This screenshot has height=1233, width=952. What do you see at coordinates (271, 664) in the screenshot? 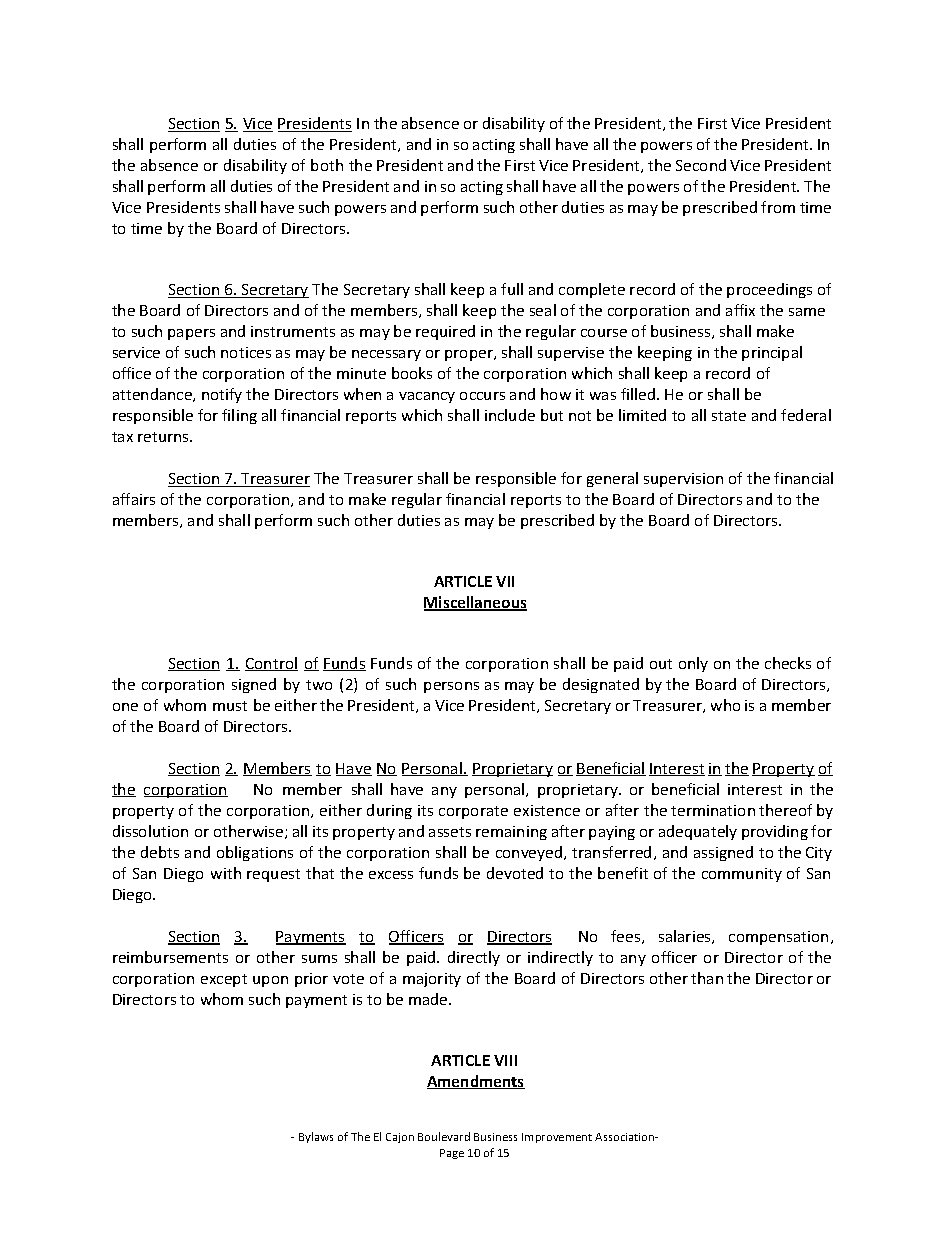
I see `Control` at bounding box center [271, 664].
